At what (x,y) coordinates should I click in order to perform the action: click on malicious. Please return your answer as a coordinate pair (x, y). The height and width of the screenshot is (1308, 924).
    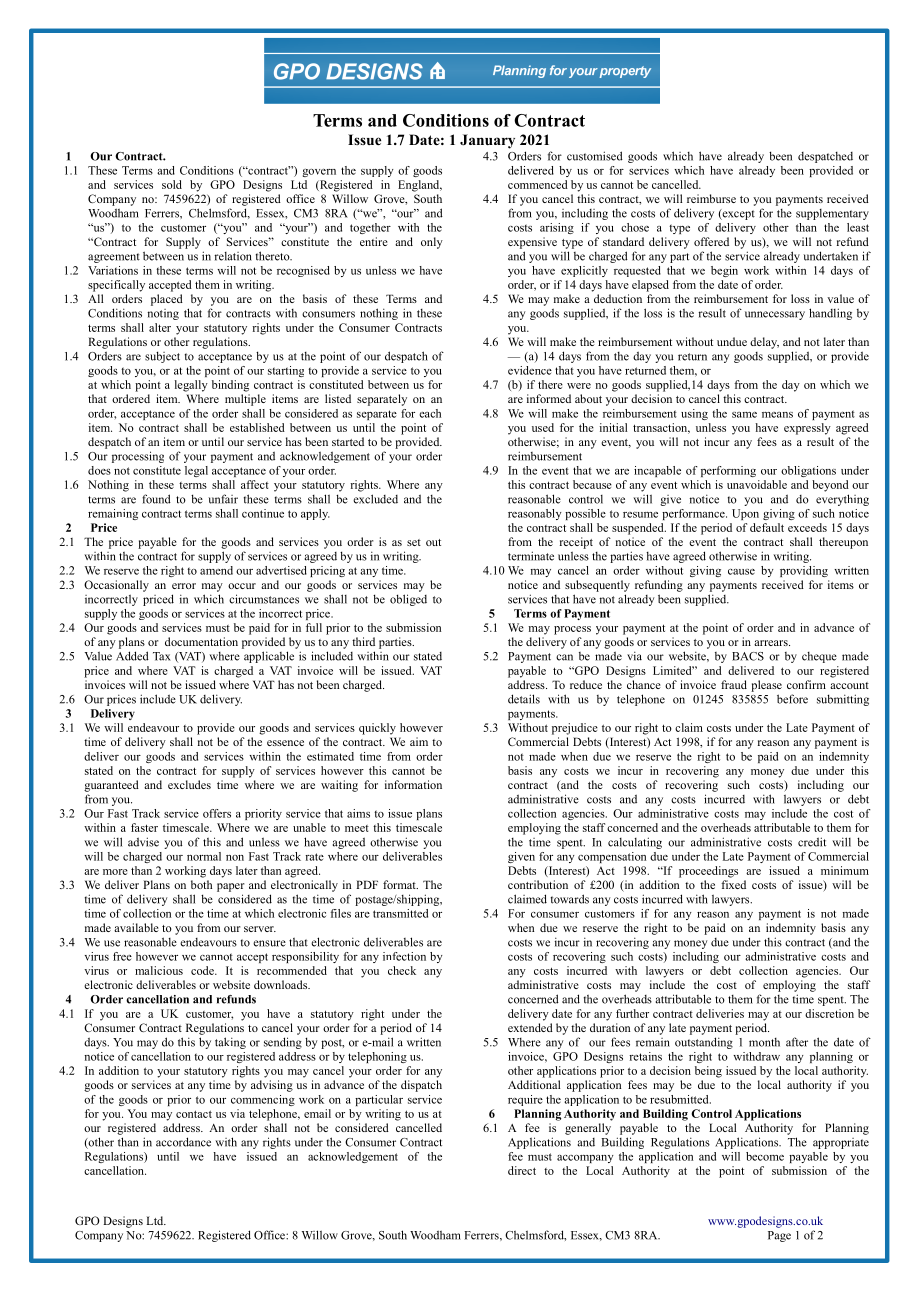
    Looking at the image, I should click on (159, 970).
